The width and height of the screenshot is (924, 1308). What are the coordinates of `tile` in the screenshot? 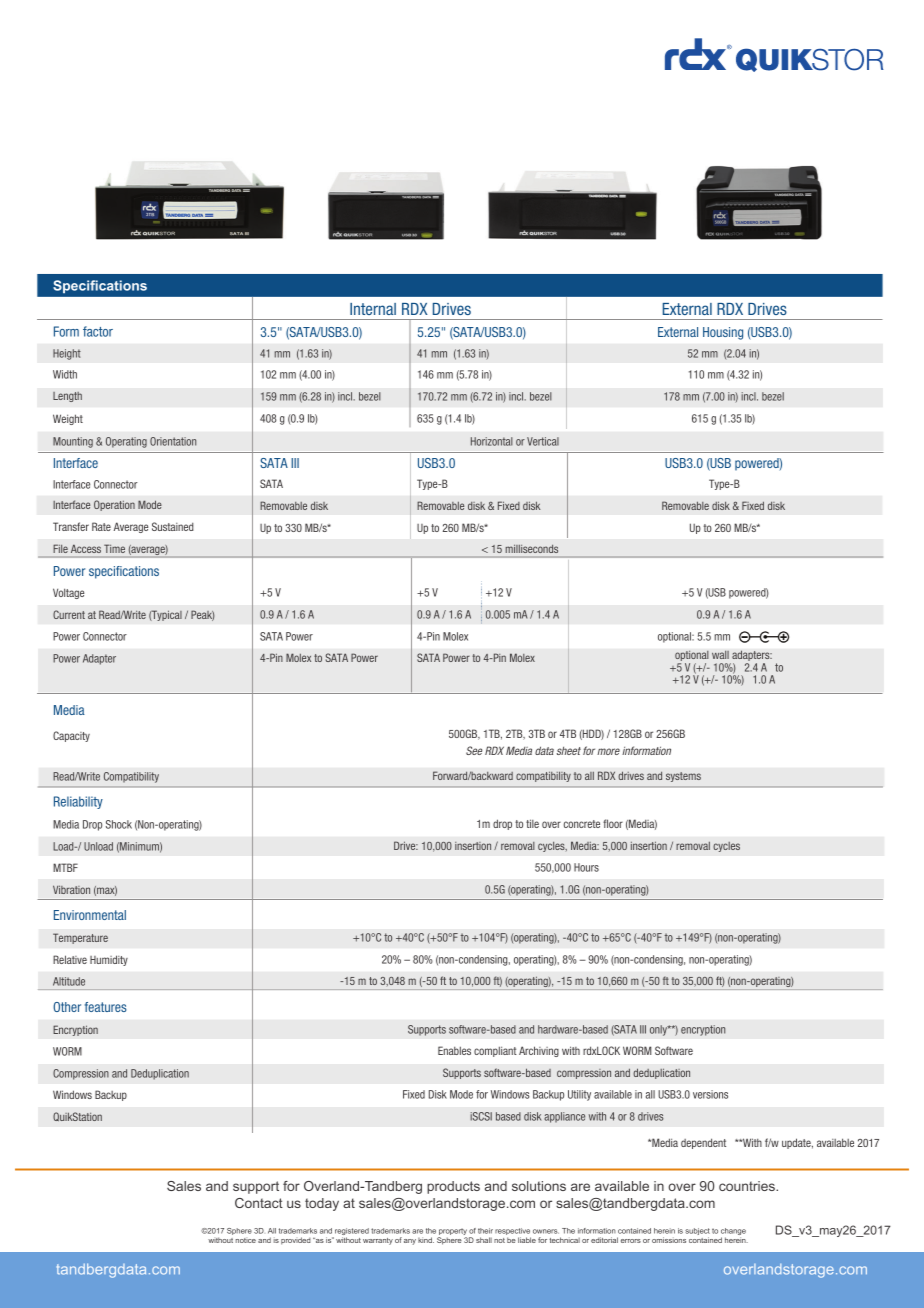 It's located at (532, 823).
